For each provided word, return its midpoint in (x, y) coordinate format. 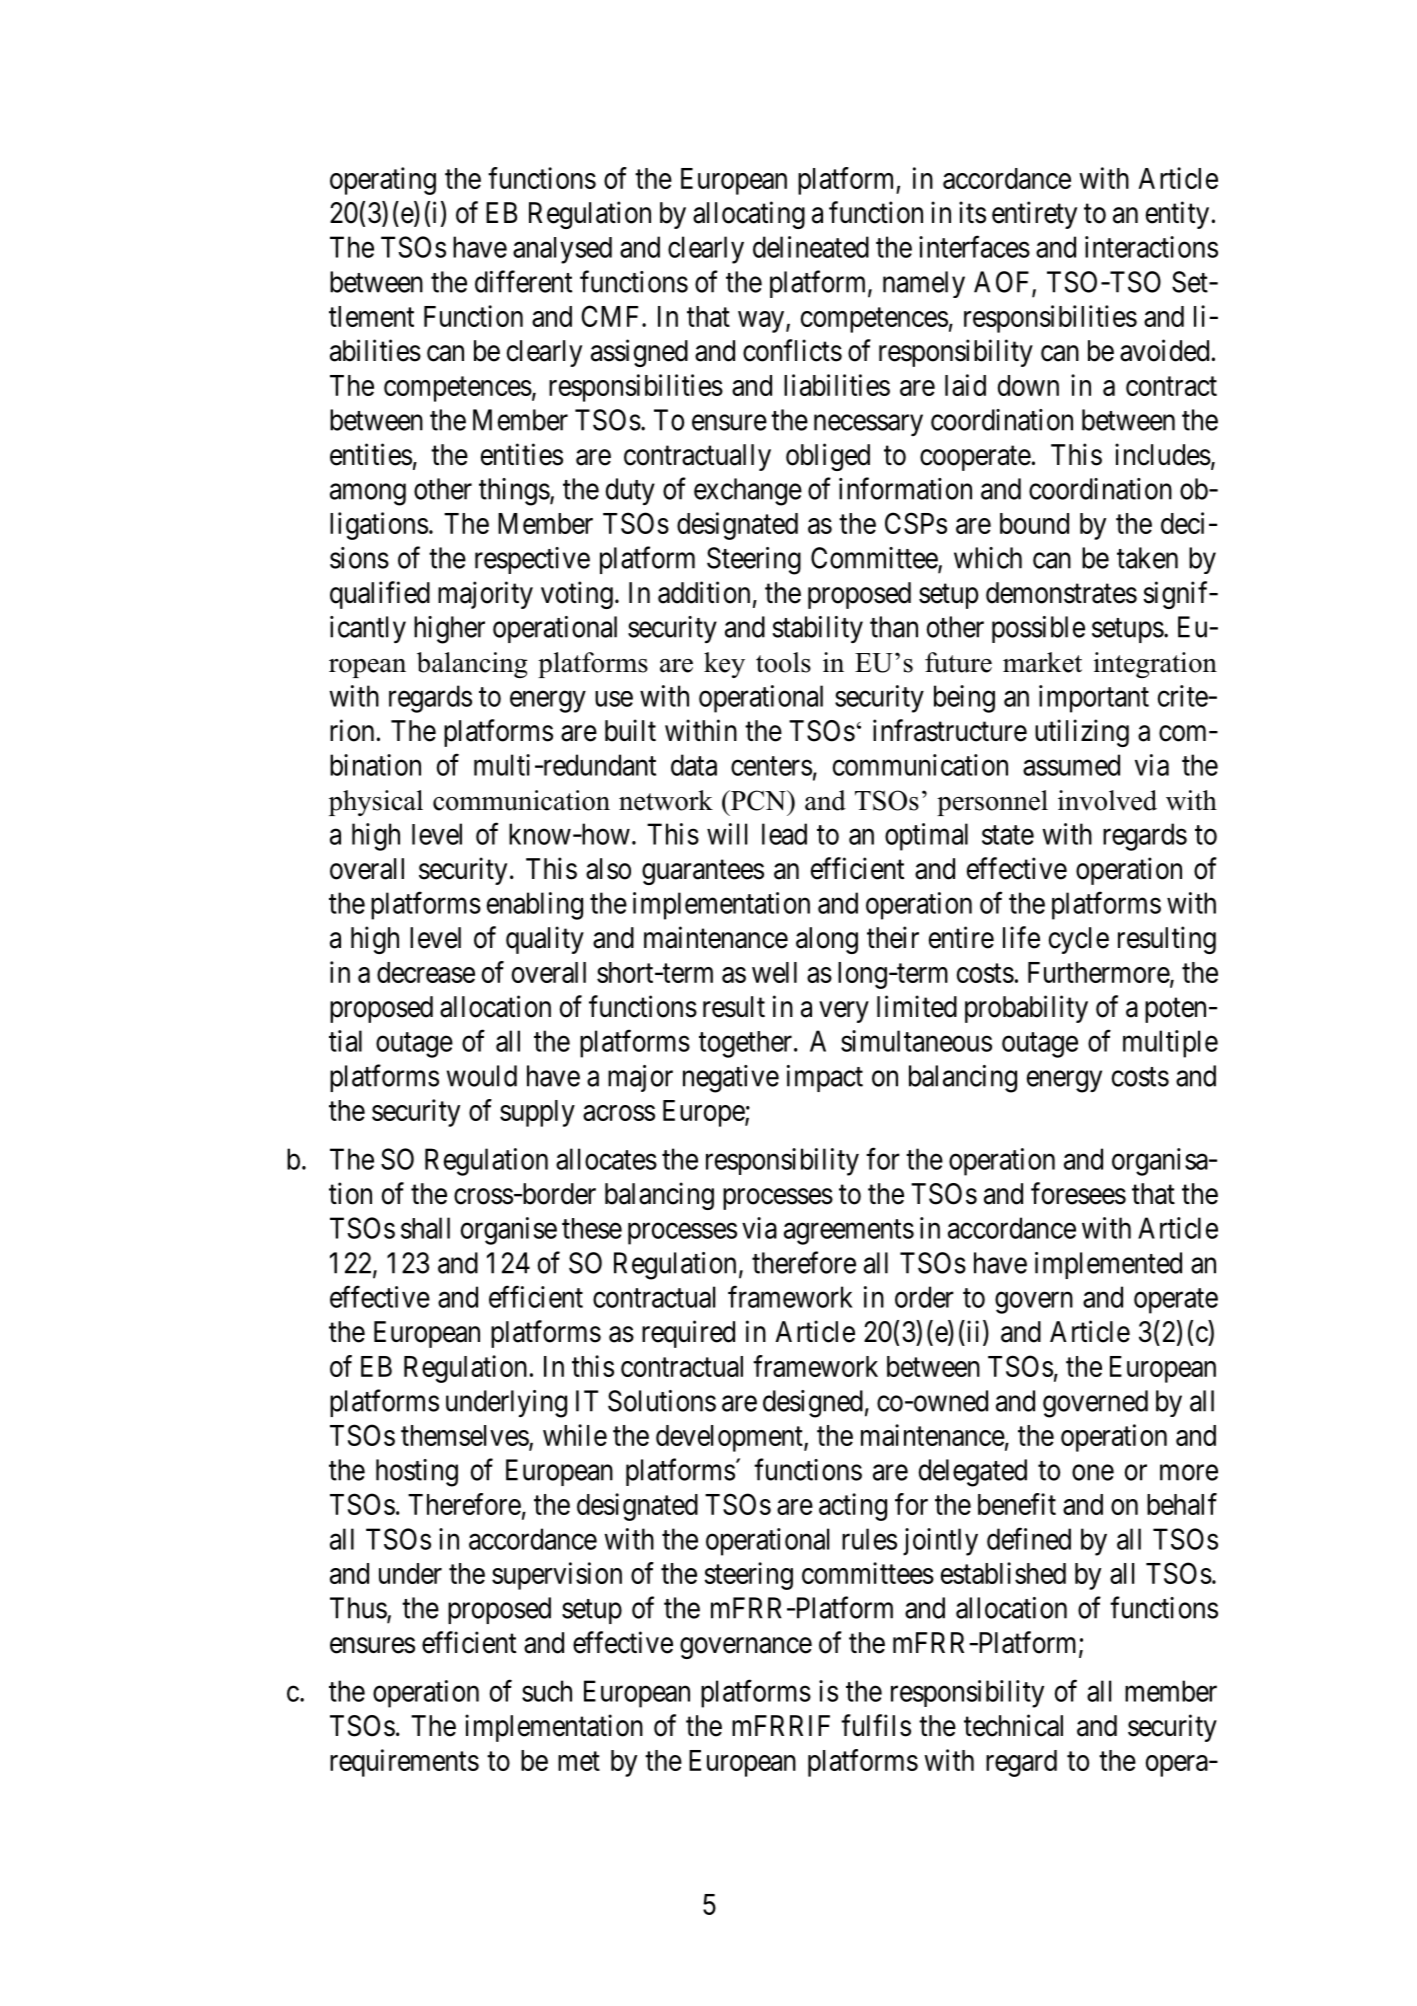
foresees (1078, 1193)
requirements (404, 1763)
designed (813, 1404)
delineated (811, 247)
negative (731, 1079)
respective (532, 560)
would (482, 1076)
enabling (535, 906)
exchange (748, 492)
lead (784, 834)
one (1093, 1473)
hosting (417, 1473)
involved (1107, 800)
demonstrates (1061, 593)
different (523, 281)
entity (1177, 215)
